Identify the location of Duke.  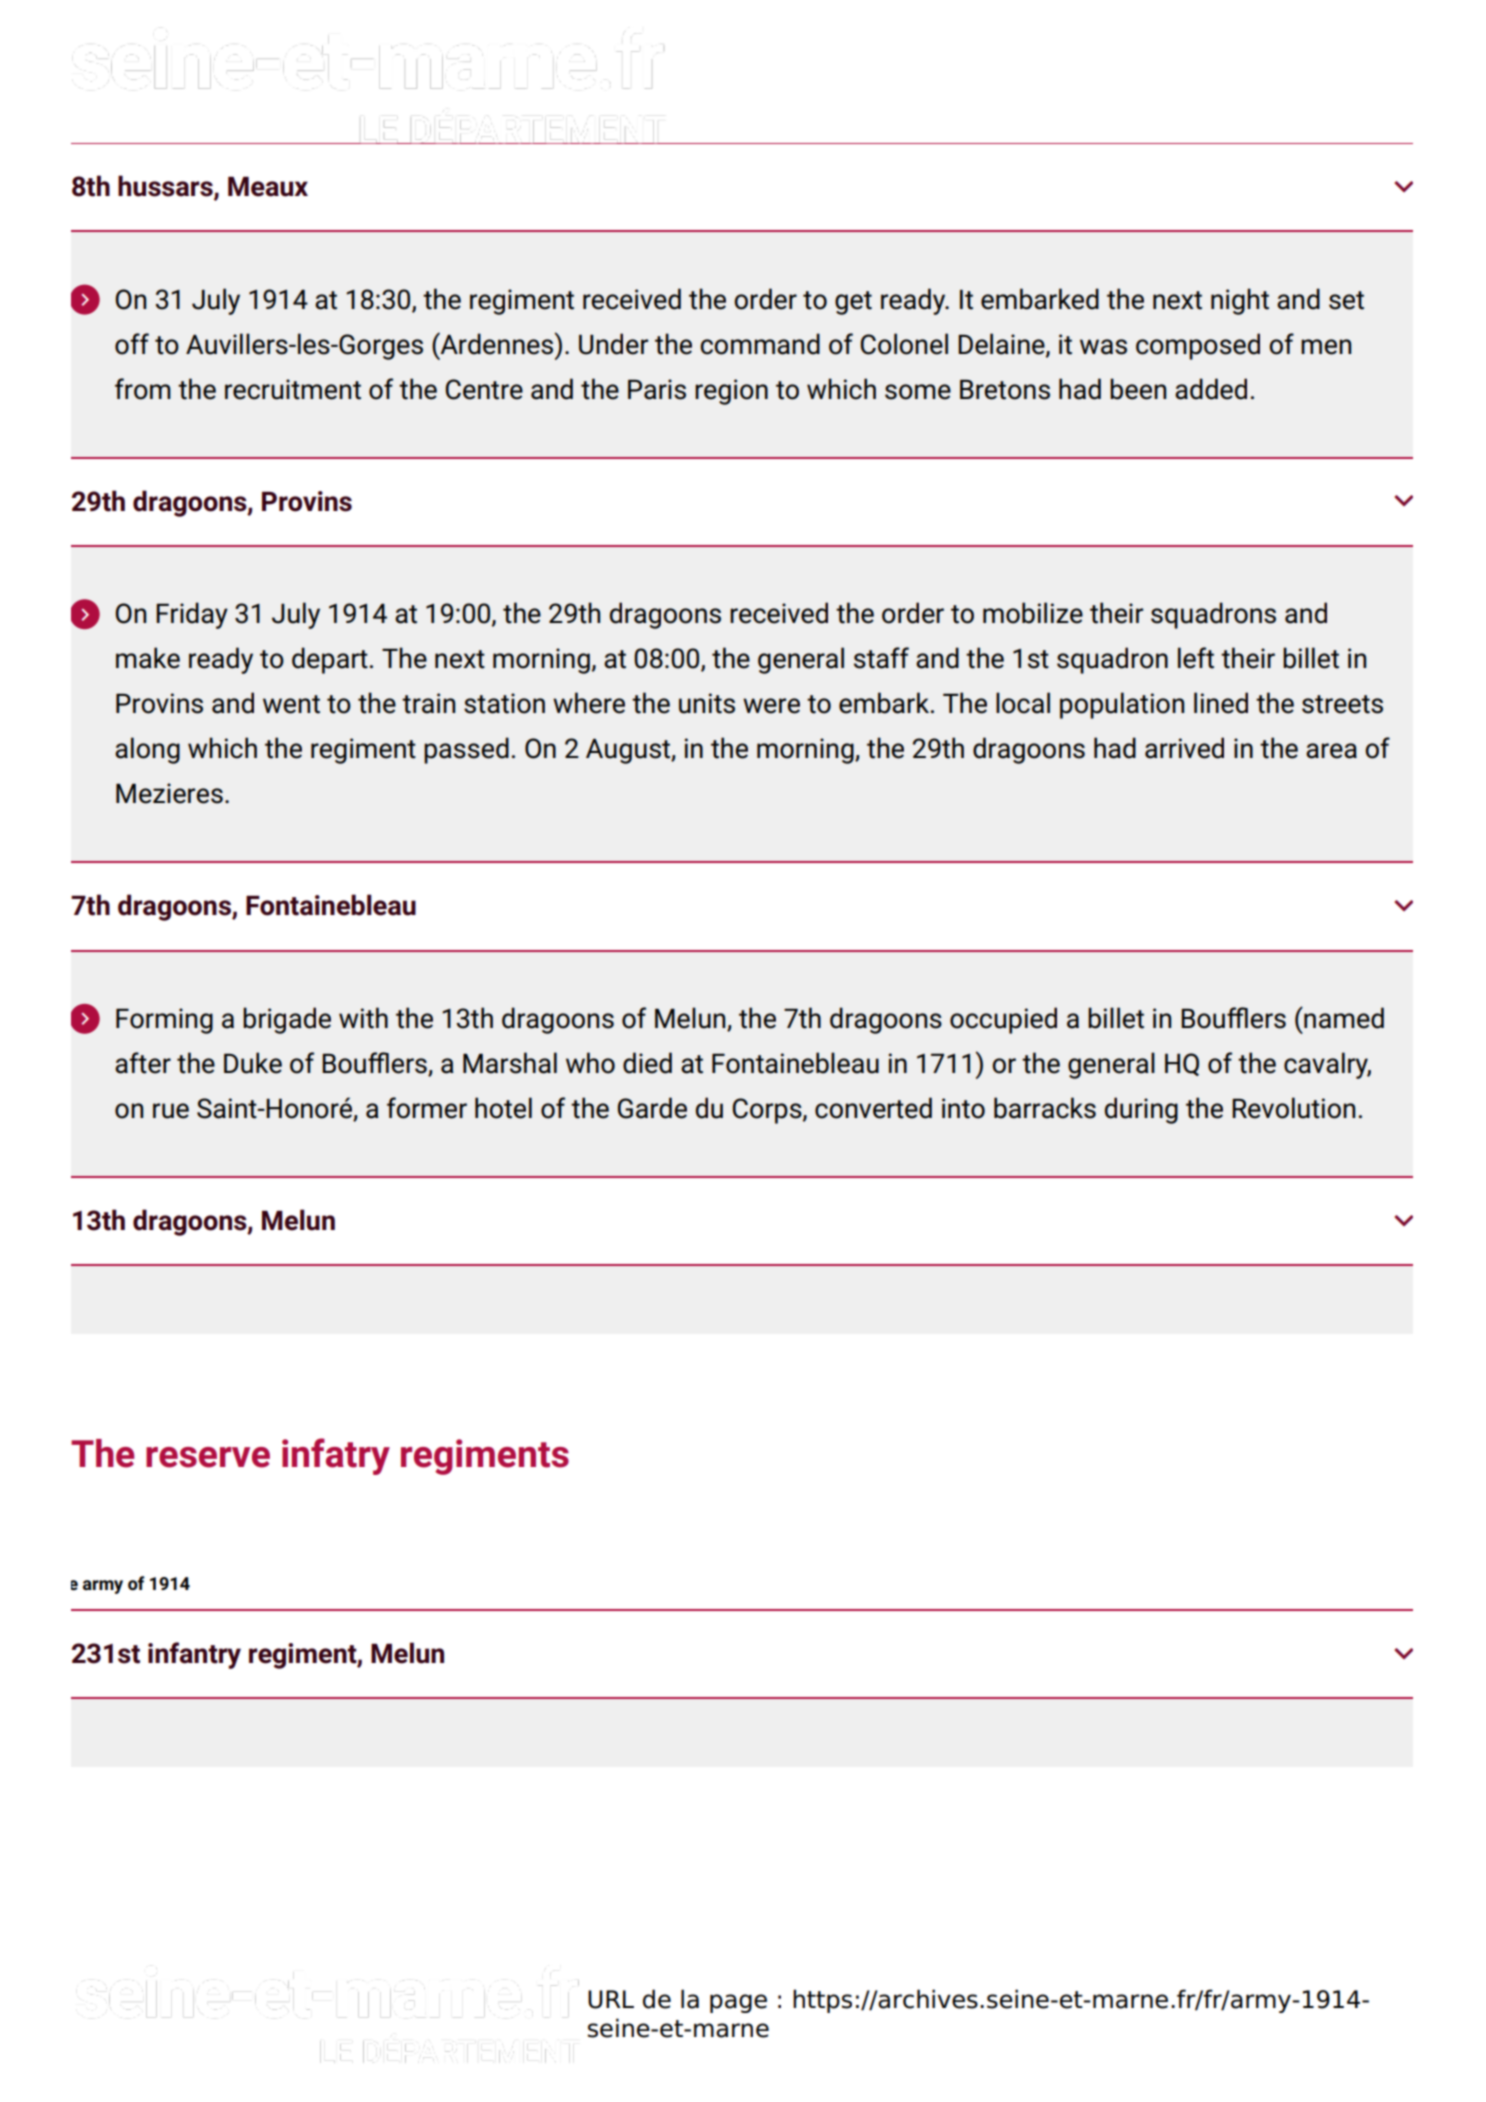
(253, 1063).
